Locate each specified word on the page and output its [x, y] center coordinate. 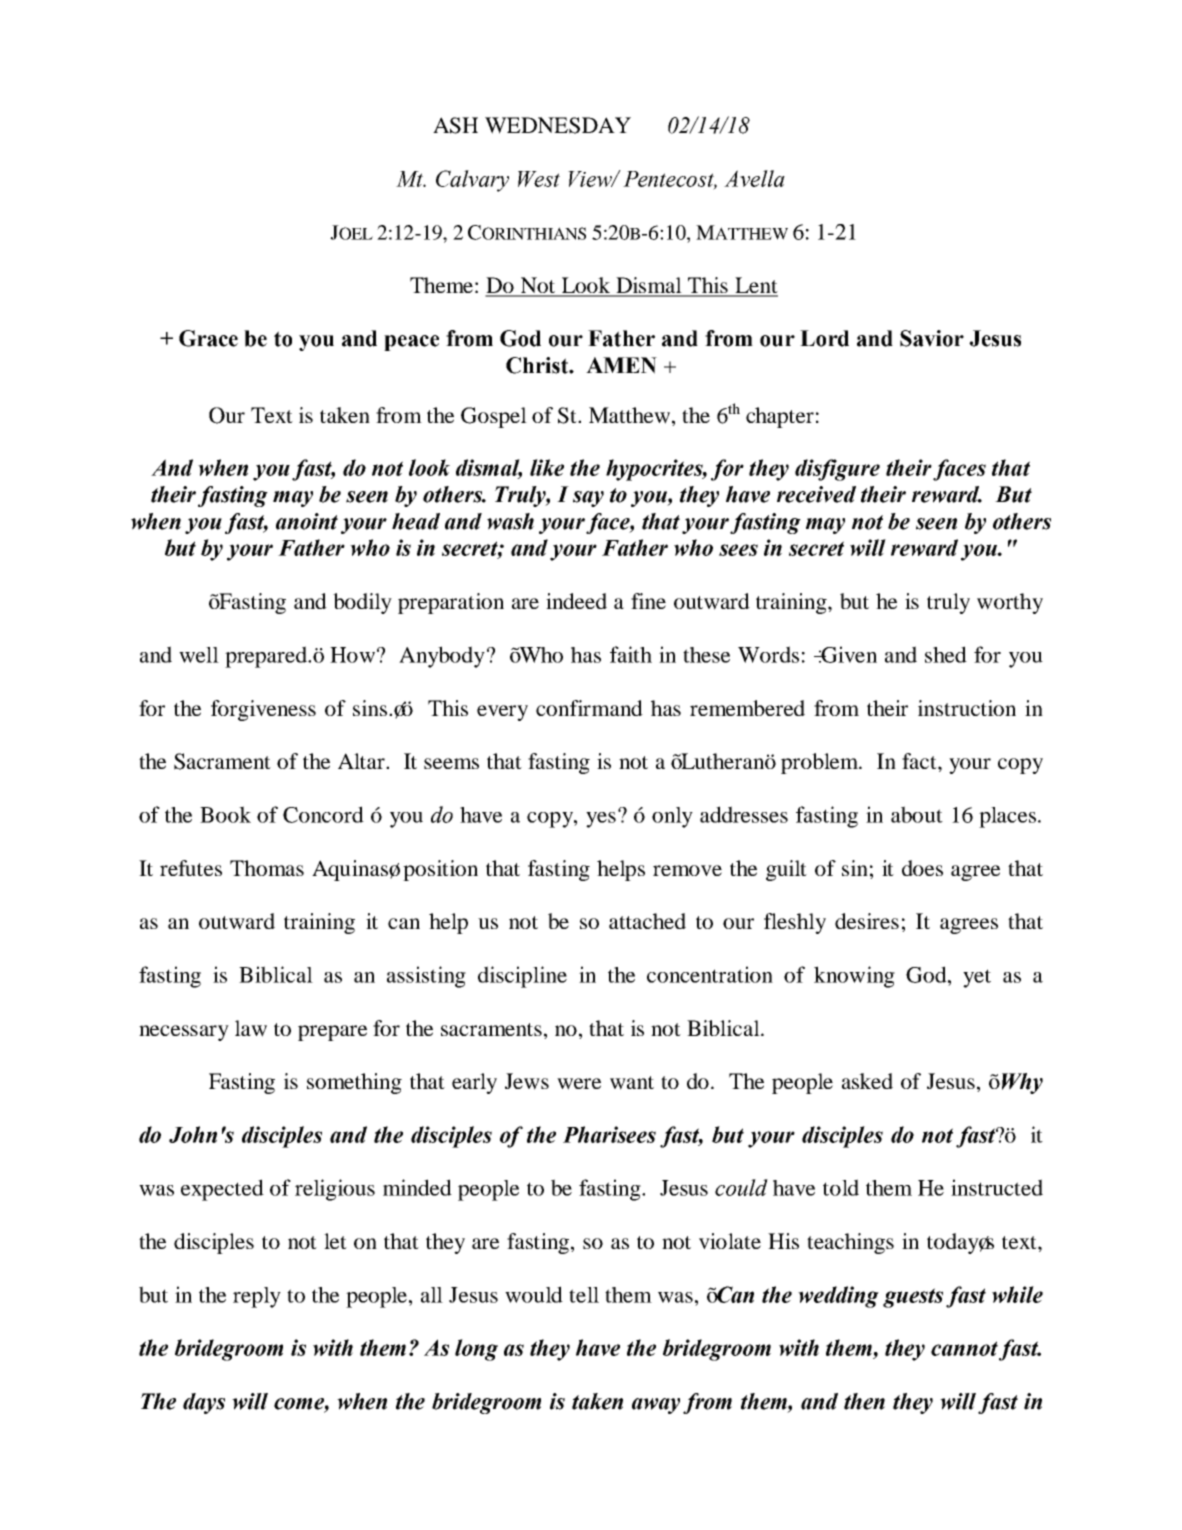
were [579, 1084]
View [591, 179]
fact [920, 761]
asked [867, 1081]
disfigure [837, 470]
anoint [307, 521]
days [204, 1403]
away [656, 1406]
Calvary [472, 181]
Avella [754, 178]
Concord [323, 814]
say [588, 499]
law [251, 1028]
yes [601, 820]
